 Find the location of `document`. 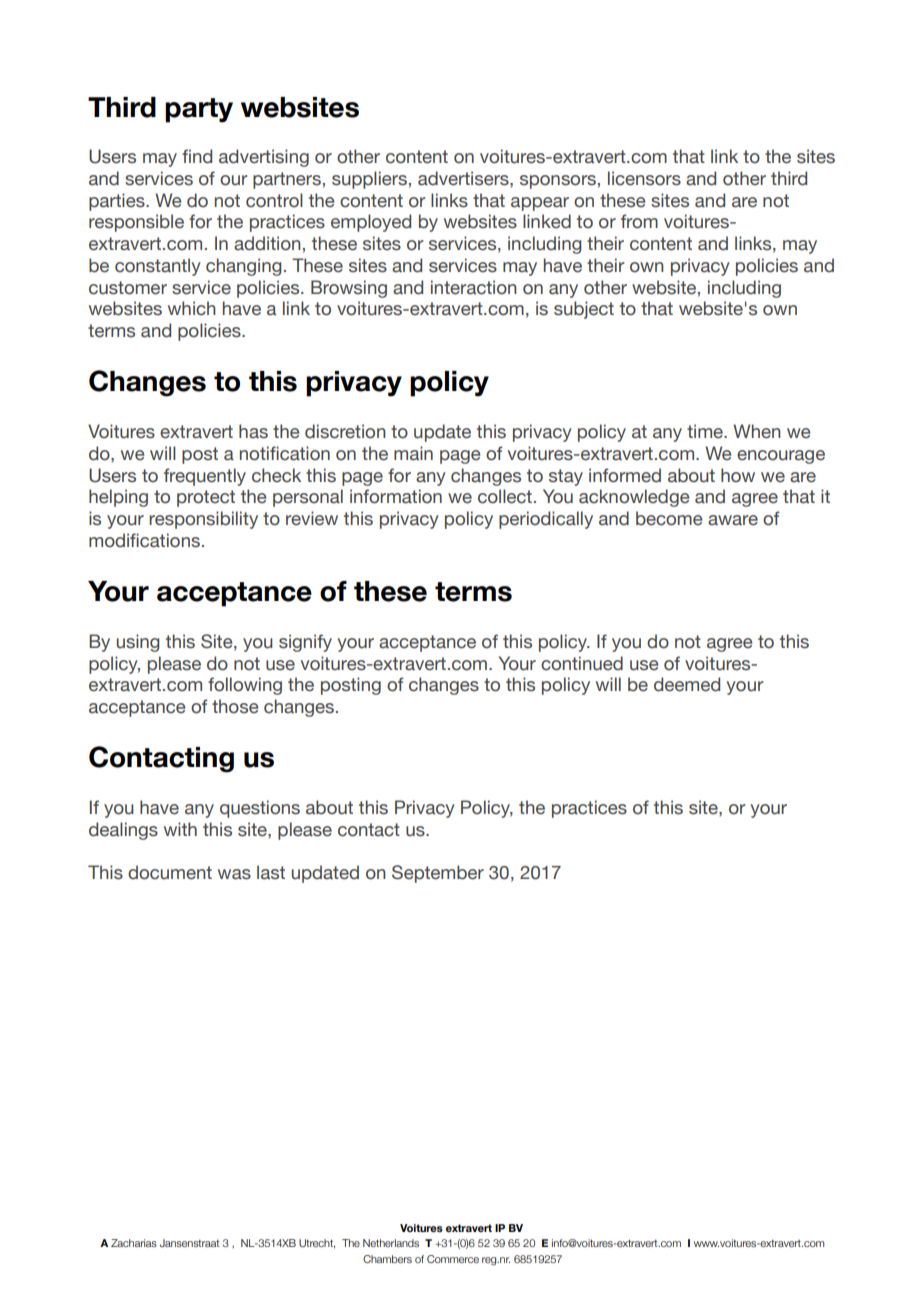

document is located at coordinates (170, 872).
